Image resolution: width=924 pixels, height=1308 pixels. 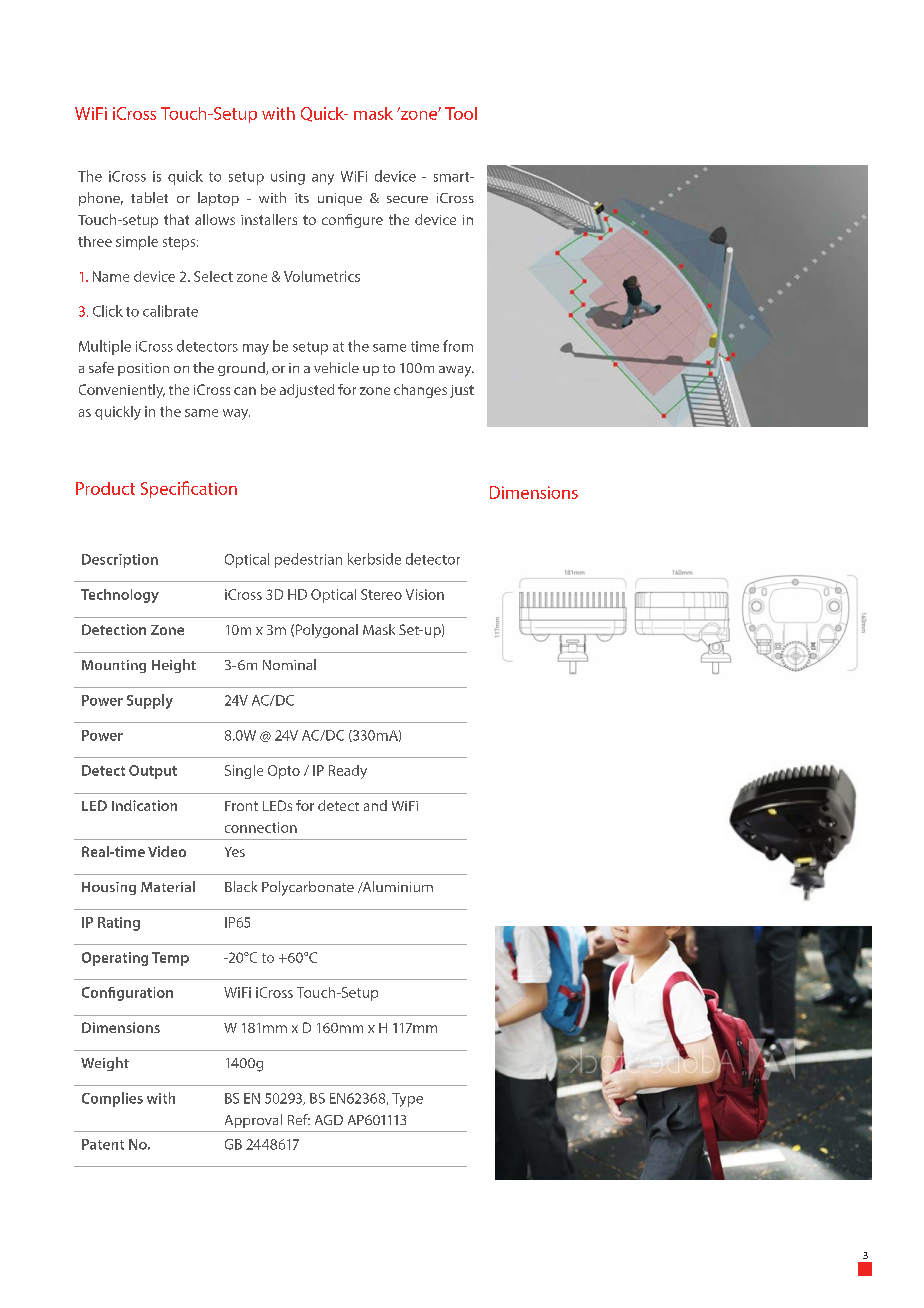 What do you see at coordinates (168, 886) in the screenshot?
I see `Material` at bounding box center [168, 886].
